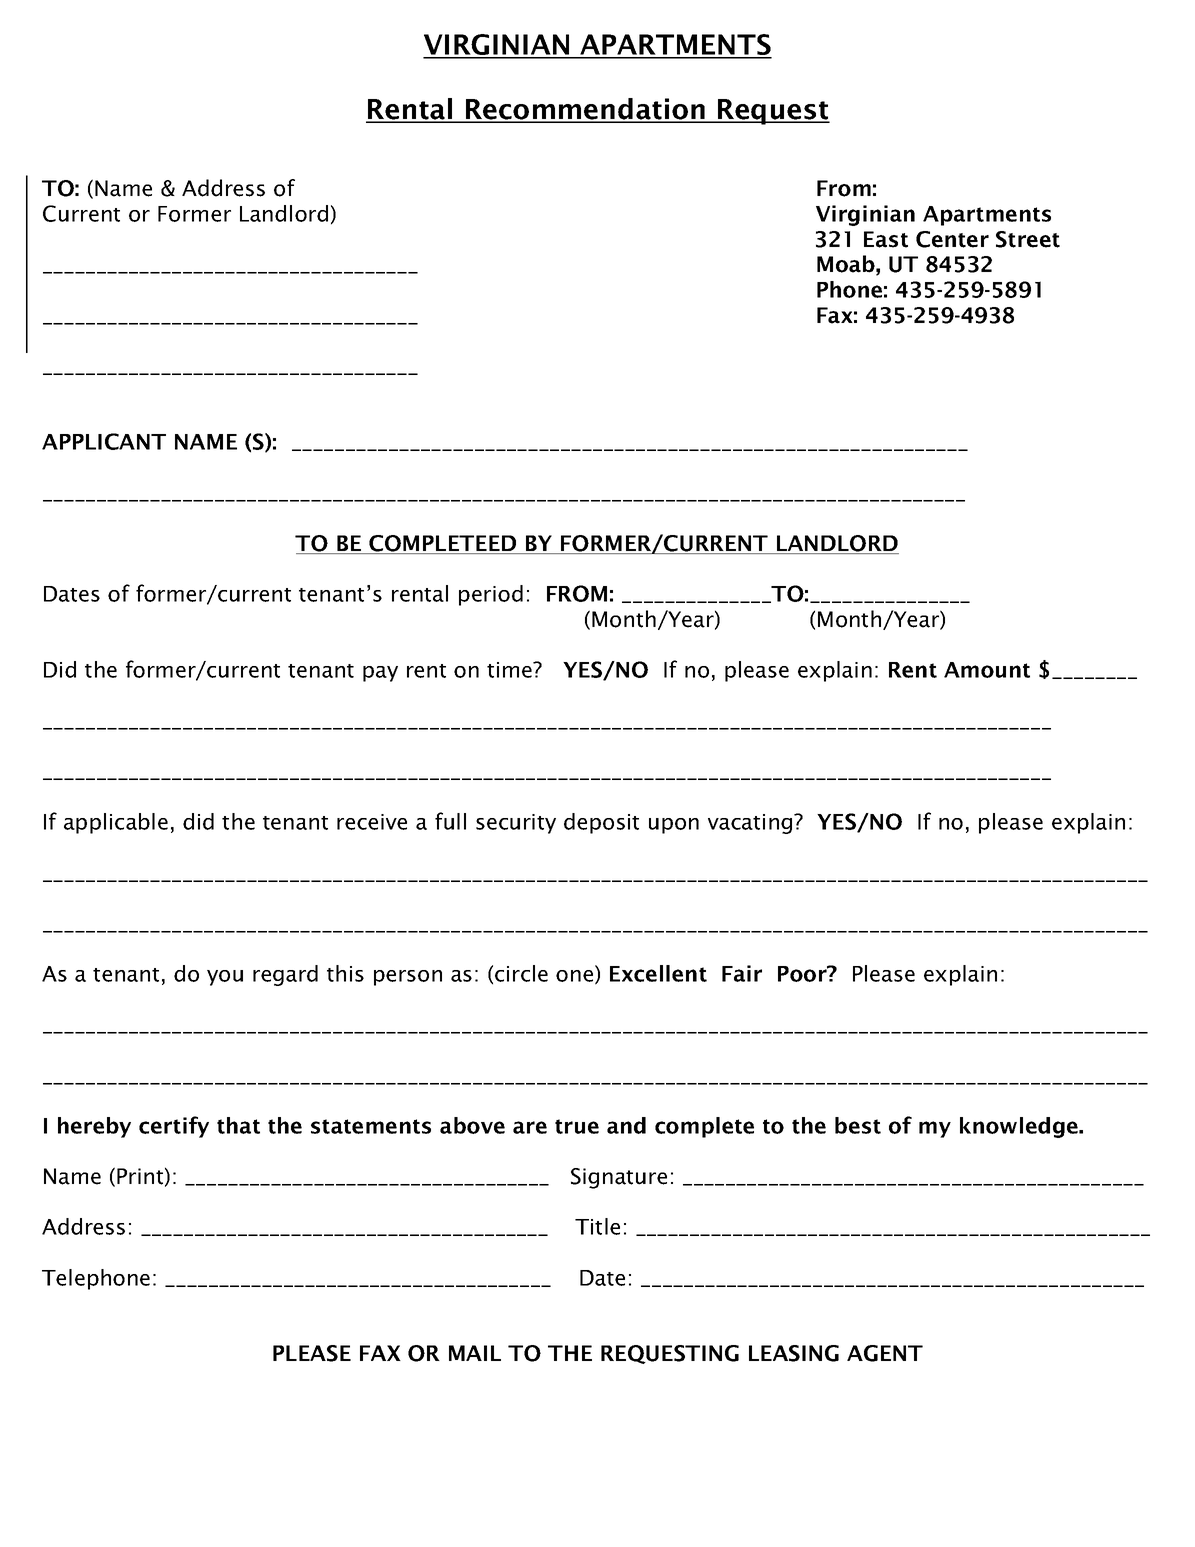  What do you see at coordinates (886, 239) in the image?
I see `East` at bounding box center [886, 239].
